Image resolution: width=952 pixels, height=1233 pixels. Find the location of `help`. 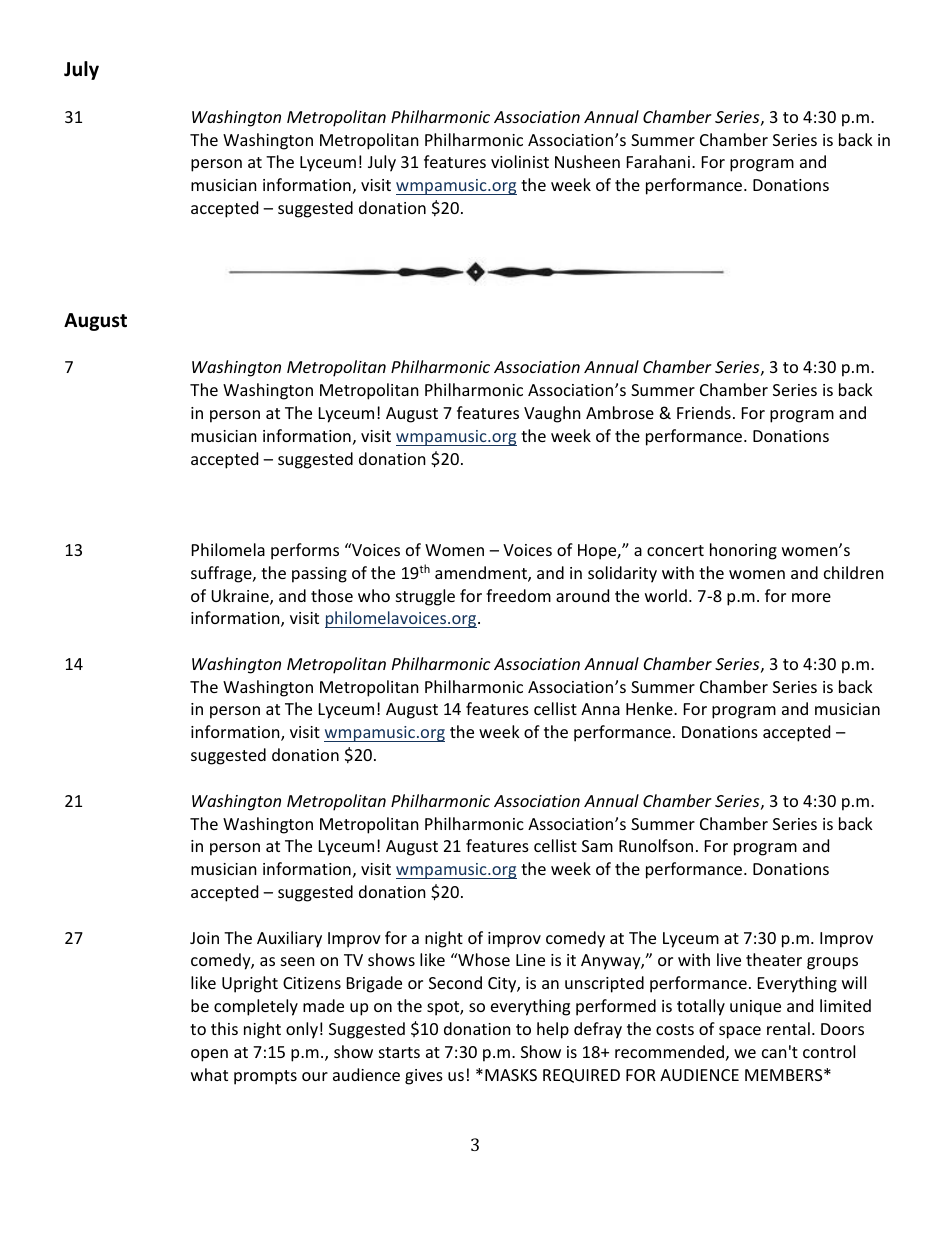

help is located at coordinates (553, 1030).
